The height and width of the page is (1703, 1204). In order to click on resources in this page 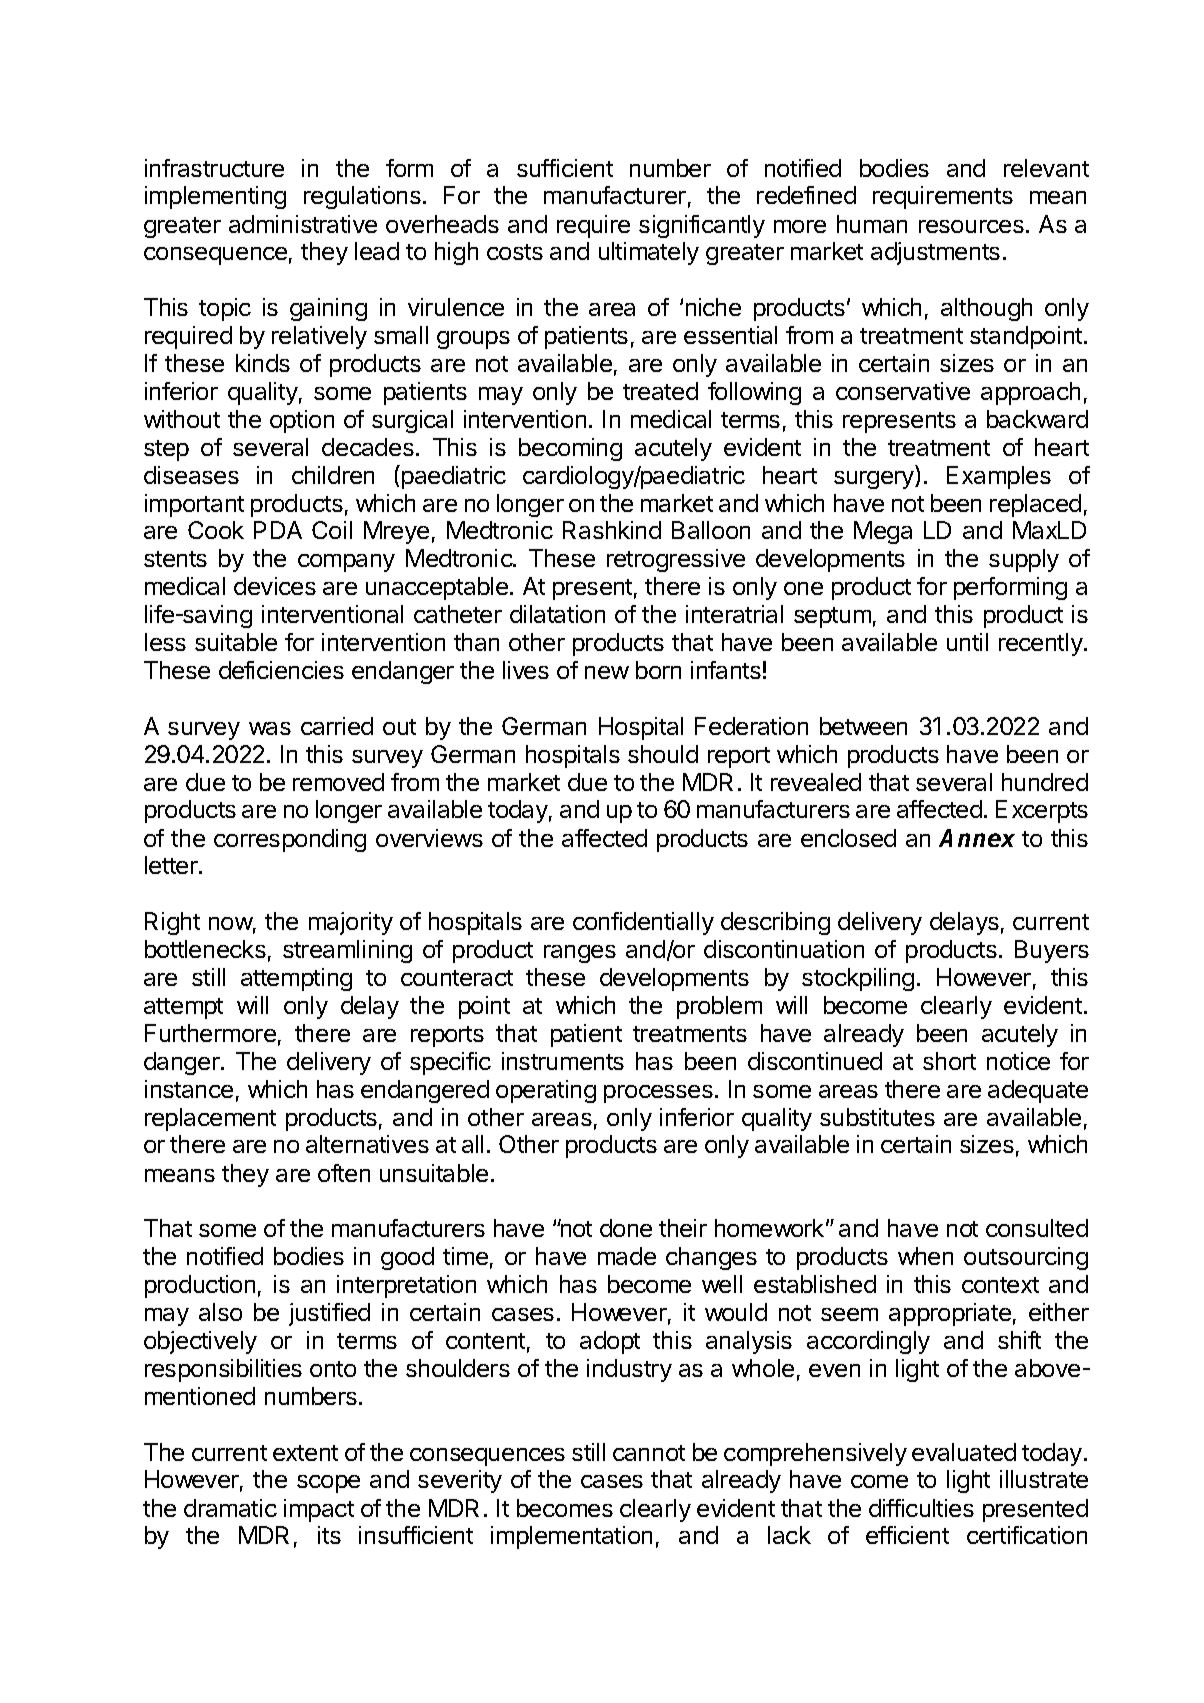, I will do `click(971, 226)`.
